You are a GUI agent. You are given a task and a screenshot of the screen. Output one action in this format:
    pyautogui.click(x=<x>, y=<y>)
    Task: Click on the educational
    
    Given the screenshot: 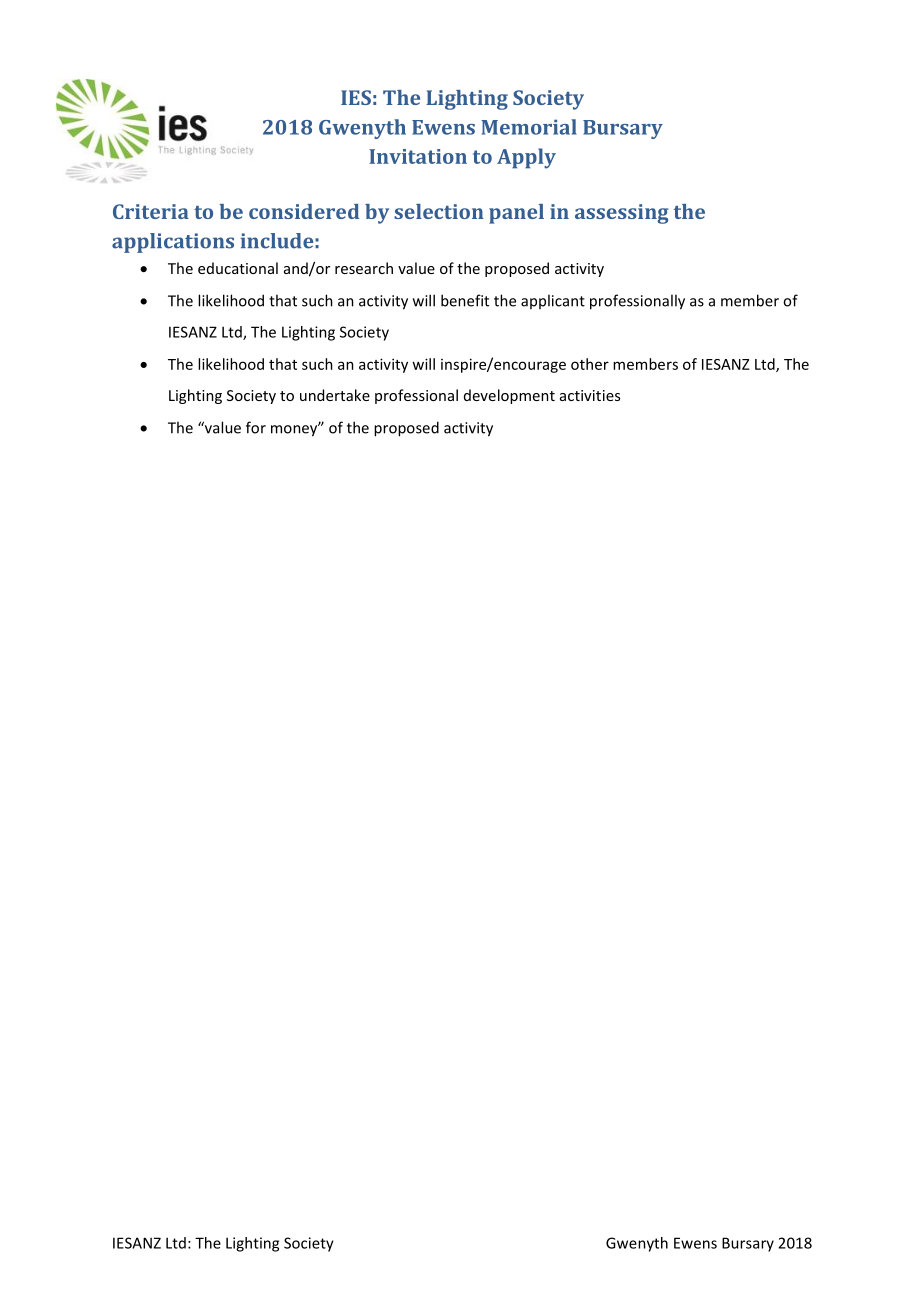 What is the action you would take?
    pyautogui.click(x=238, y=268)
